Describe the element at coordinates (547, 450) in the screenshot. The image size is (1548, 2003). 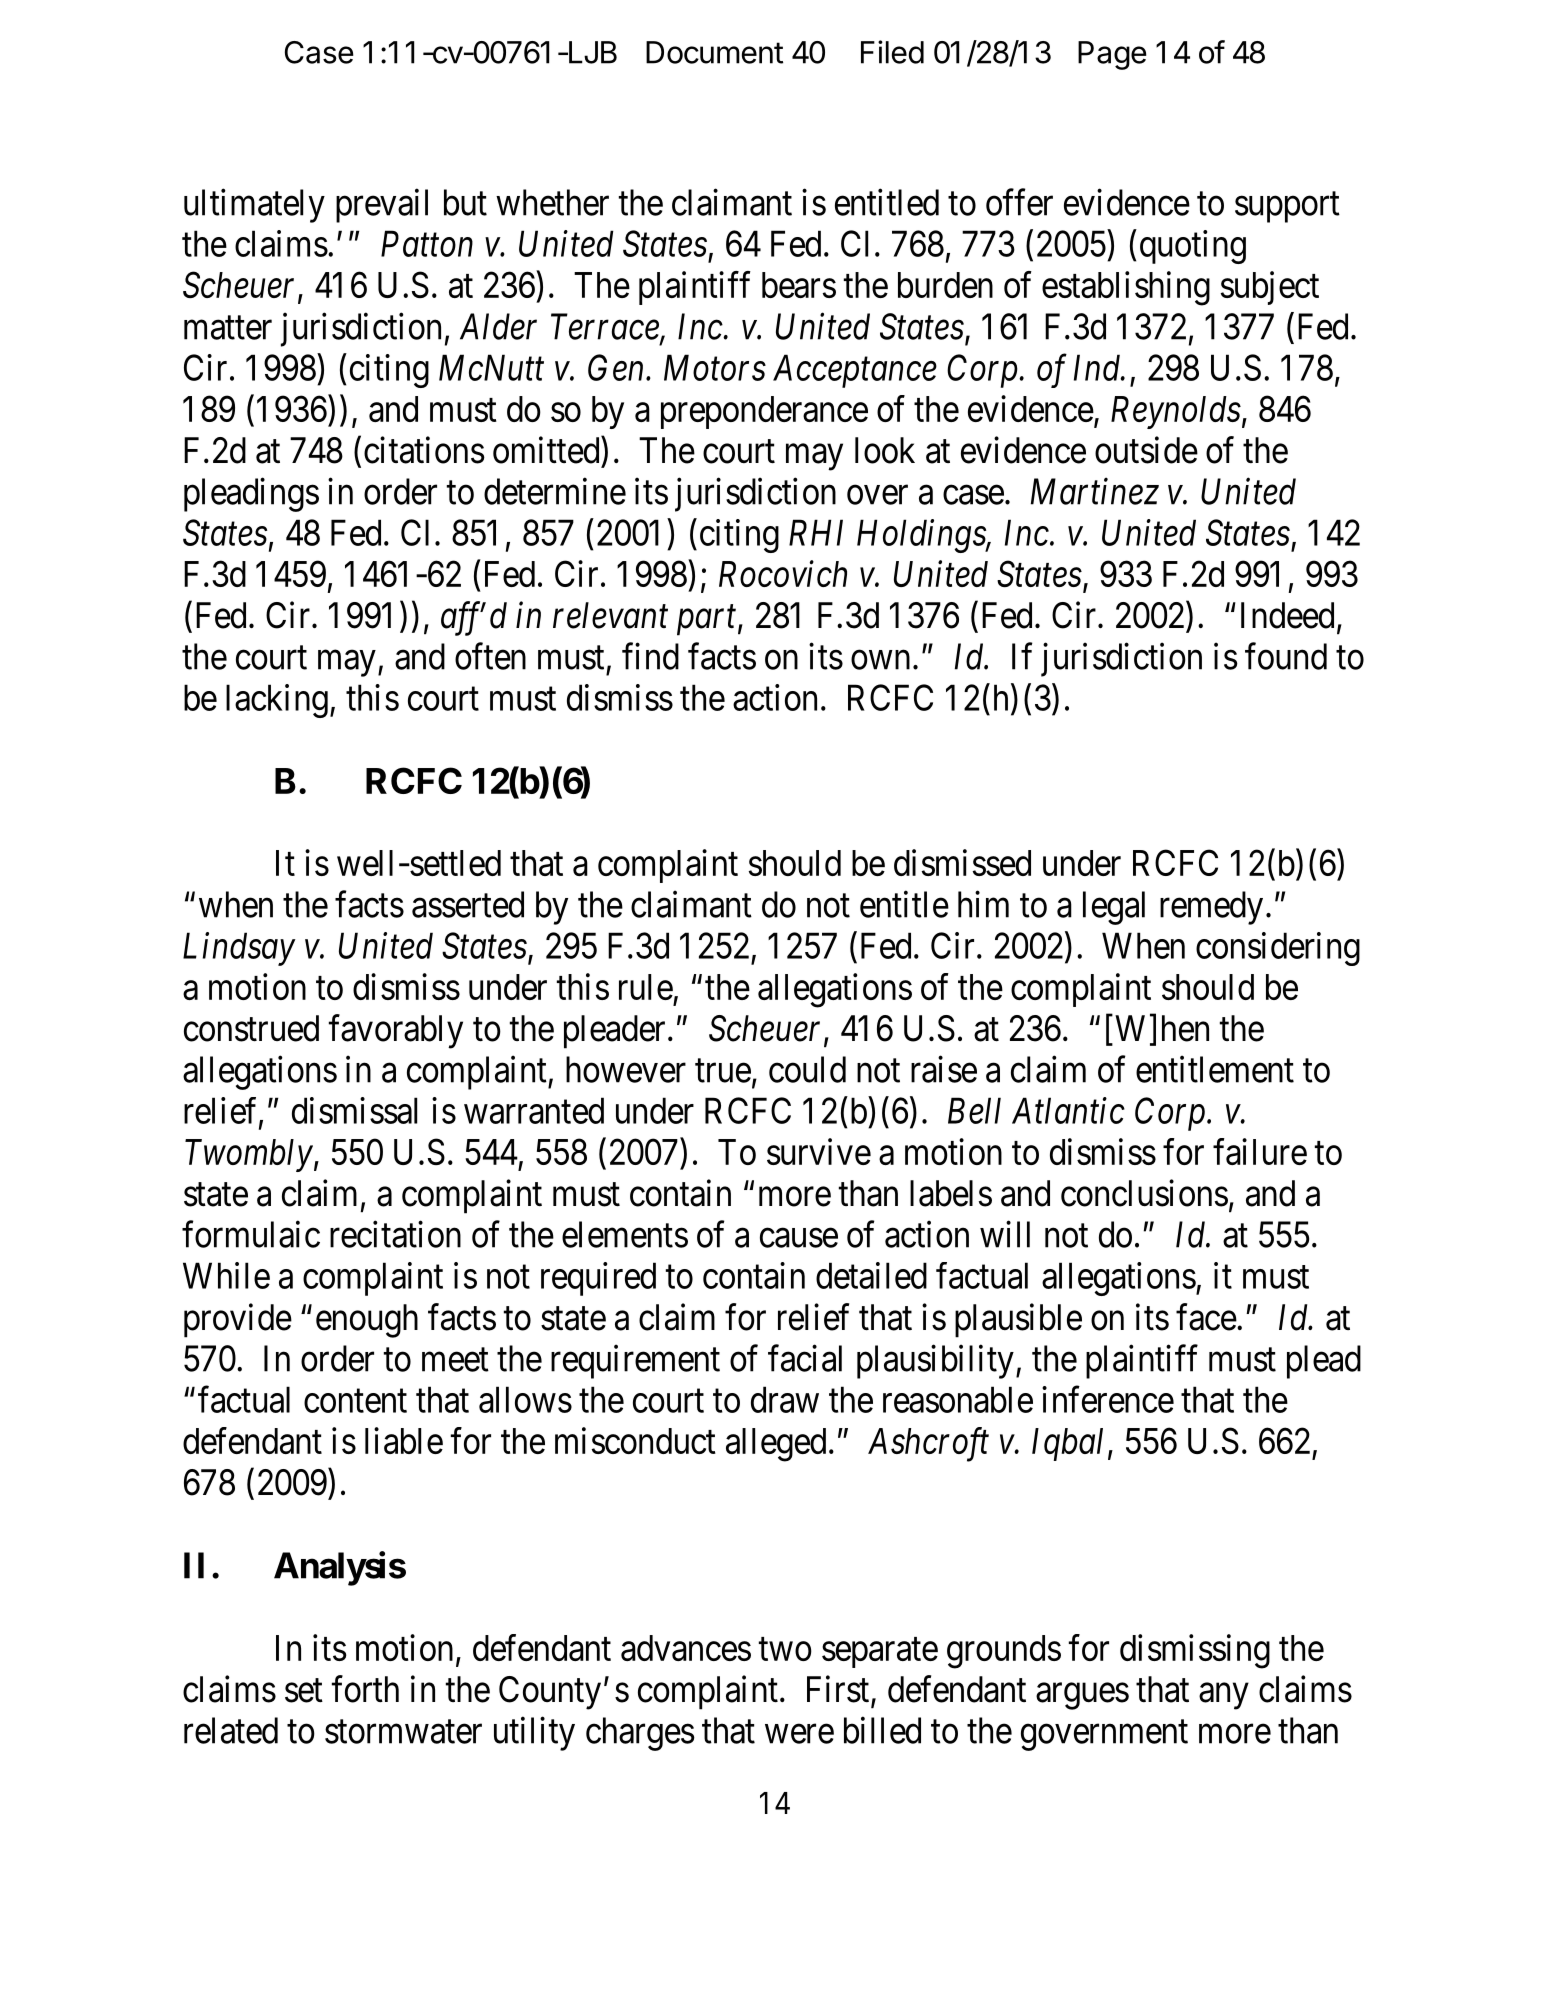
I see `omitted` at that location.
